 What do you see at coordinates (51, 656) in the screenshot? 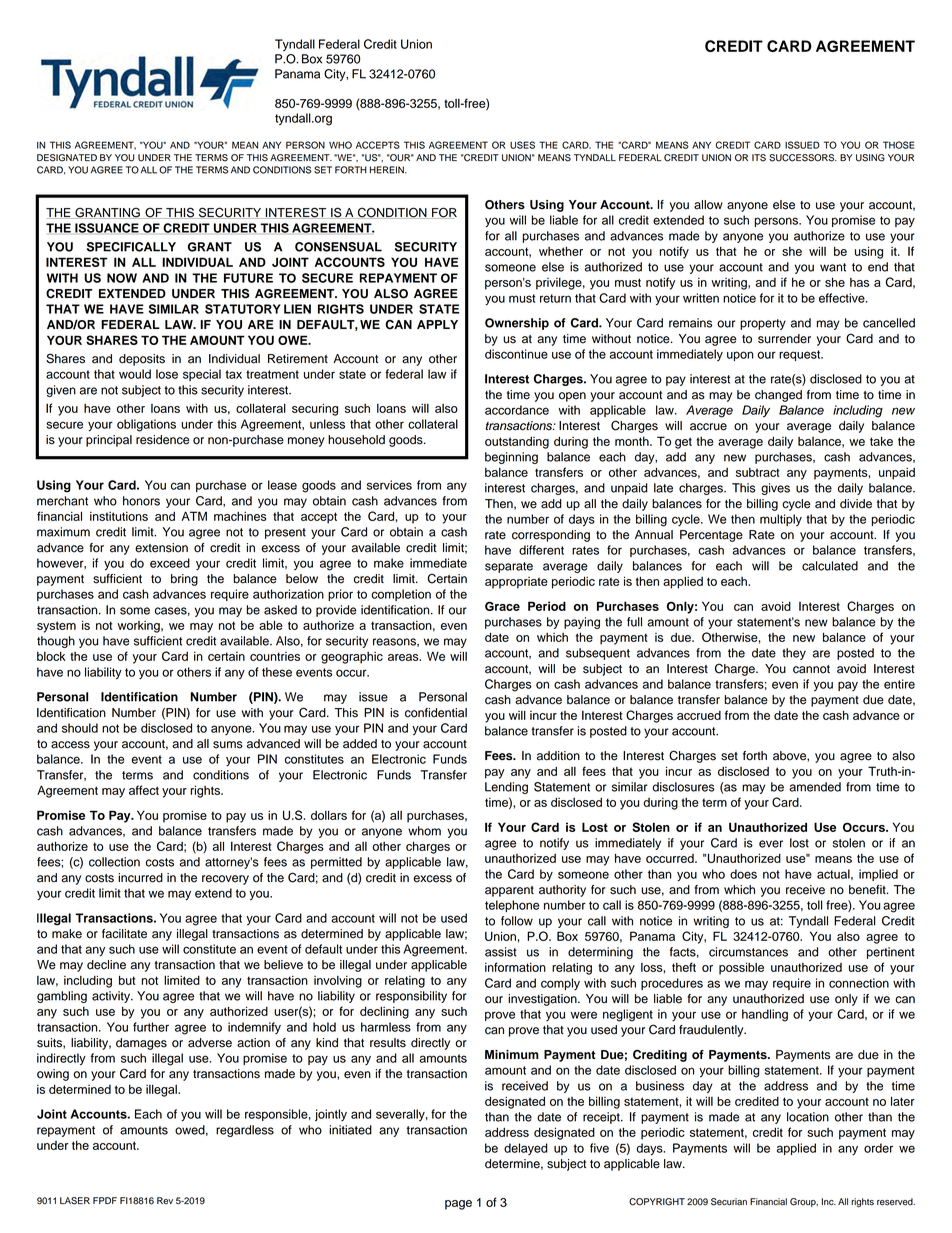
I see `block` at bounding box center [51, 656].
